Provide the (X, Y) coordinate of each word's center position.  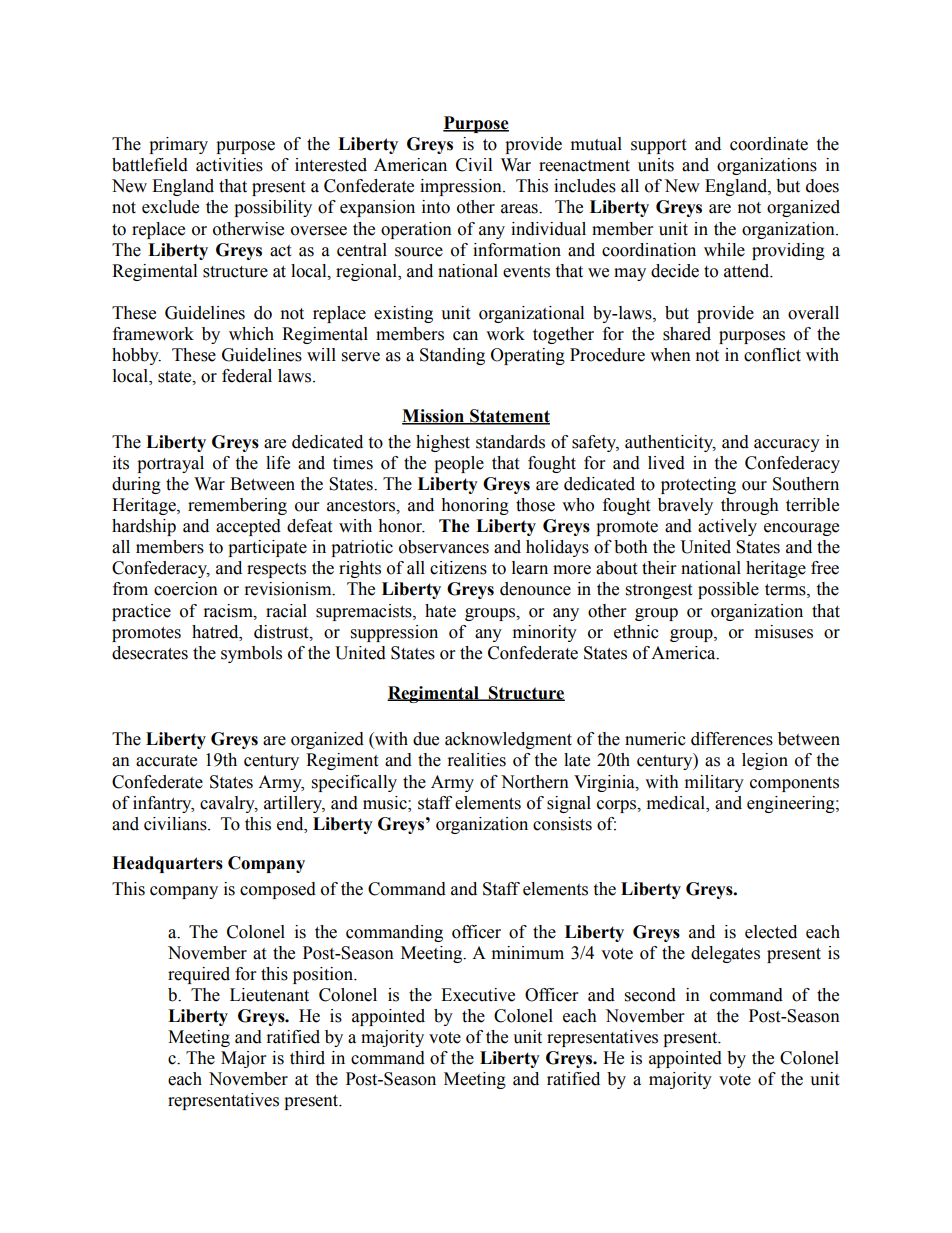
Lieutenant (269, 995)
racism (229, 611)
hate (440, 611)
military (714, 783)
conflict (772, 355)
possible (728, 590)
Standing (452, 356)
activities (229, 165)
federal (247, 376)
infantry (163, 804)
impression (462, 187)
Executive (478, 995)
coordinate (769, 144)
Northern (535, 782)
